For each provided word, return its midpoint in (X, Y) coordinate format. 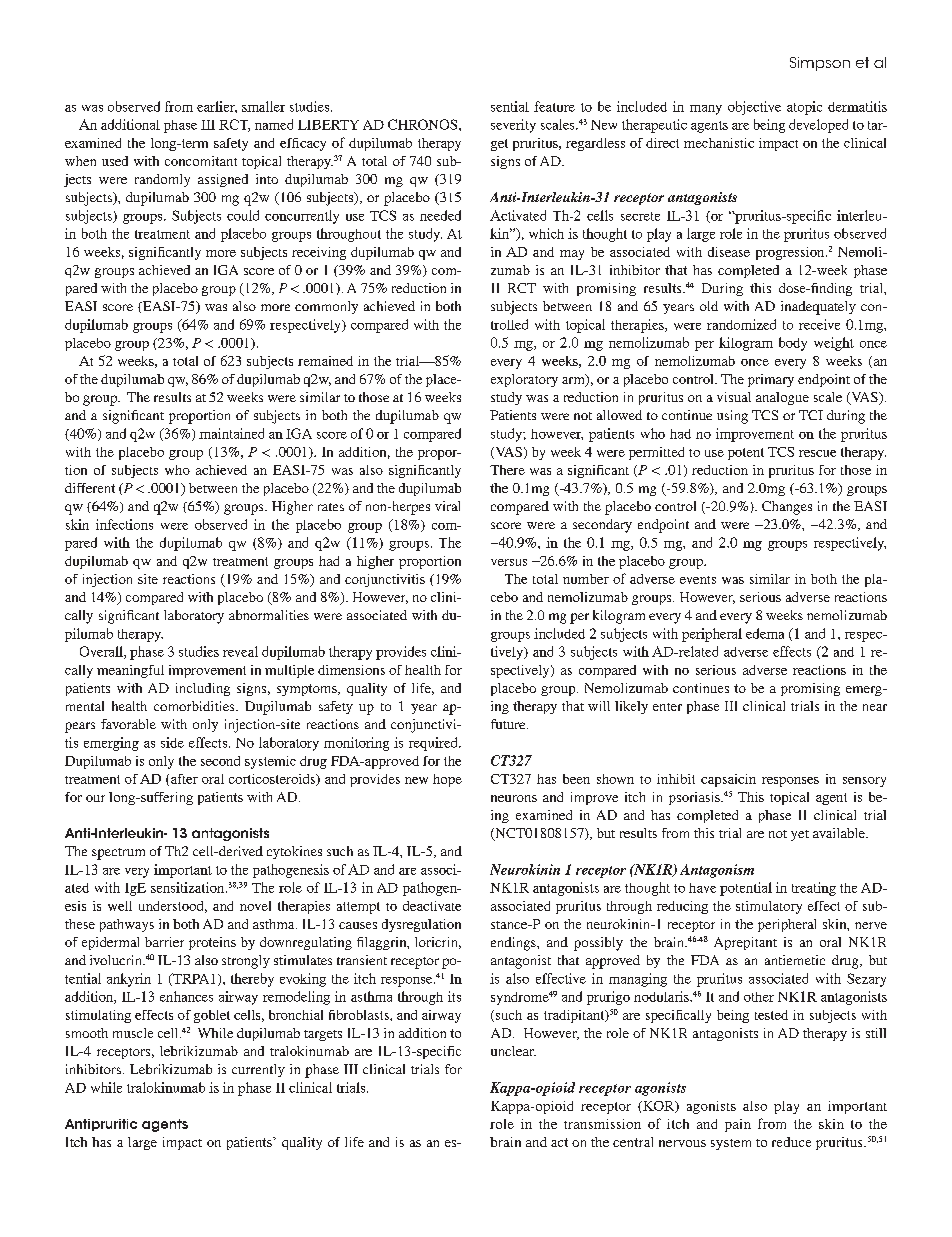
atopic (804, 108)
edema (765, 633)
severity (513, 126)
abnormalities (269, 615)
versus (509, 562)
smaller (263, 106)
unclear (513, 1051)
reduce (791, 1142)
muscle (133, 1033)
